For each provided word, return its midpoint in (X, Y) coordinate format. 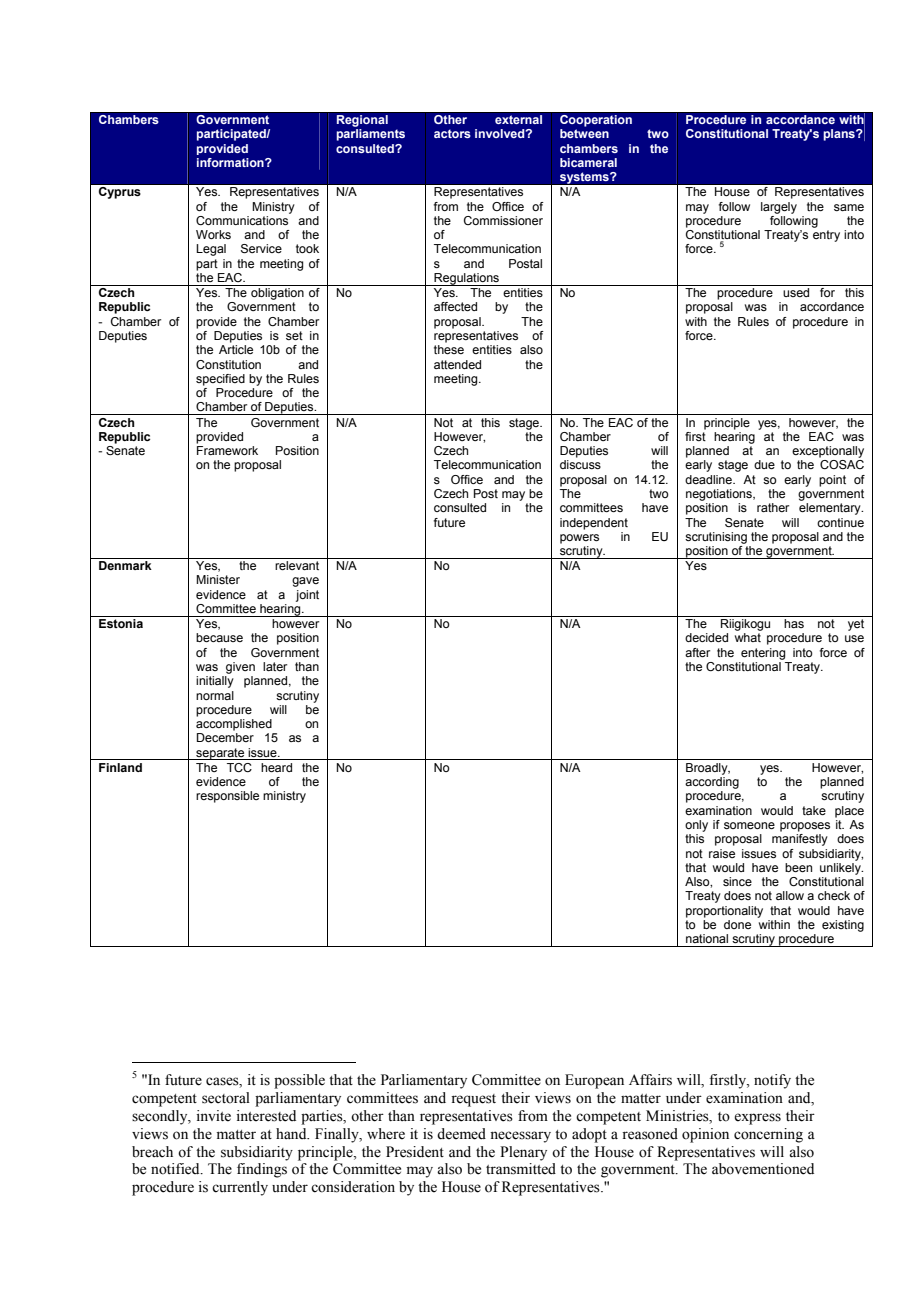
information (231, 162)
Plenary (523, 1153)
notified (176, 1169)
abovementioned (763, 1169)
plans (840, 135)
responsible (227, 797)
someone (749, 825)
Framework (227, 450)
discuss (580, 464)
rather (773, 507)
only (696, 826)
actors (452, 133)
